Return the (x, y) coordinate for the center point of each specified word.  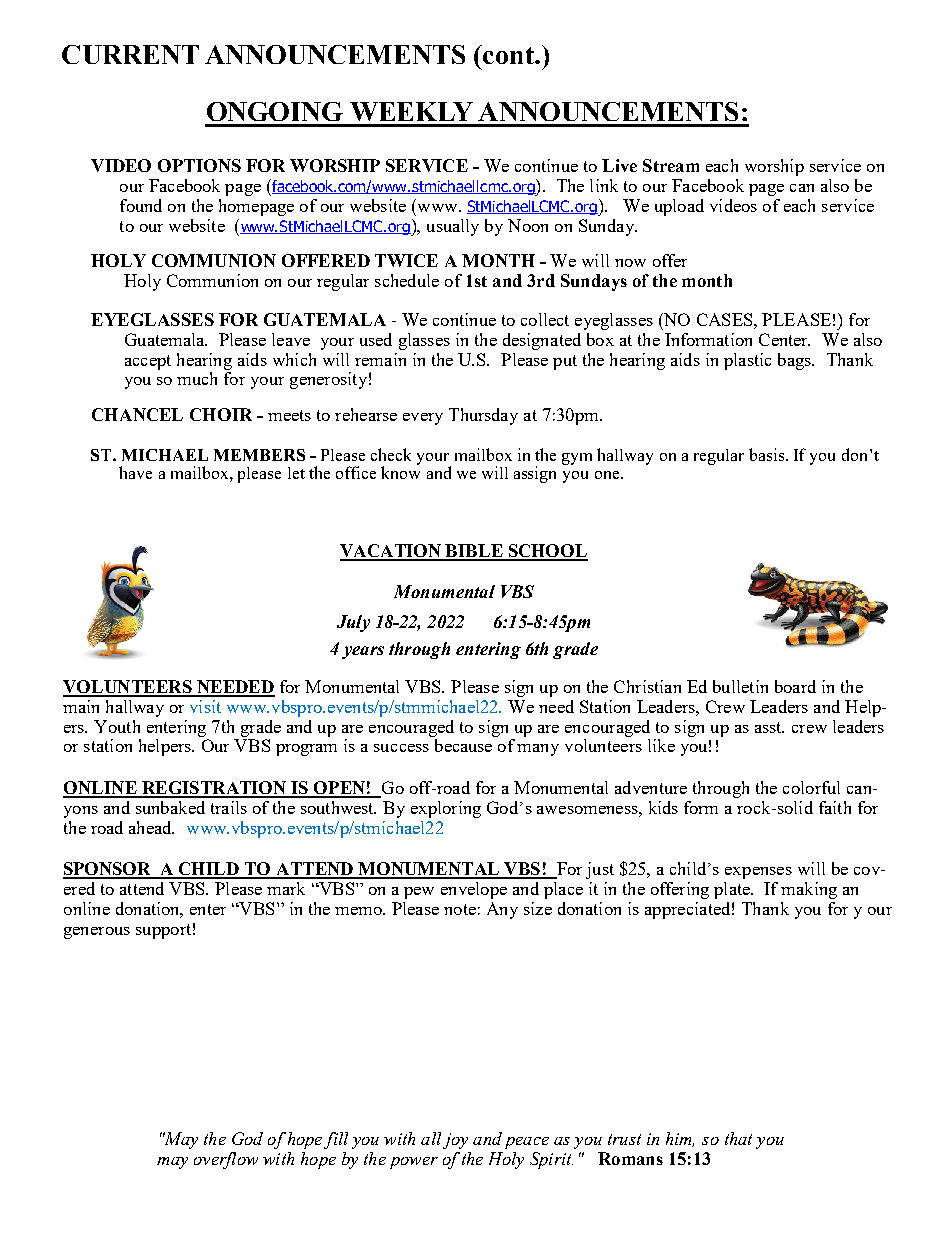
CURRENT (130, 54)
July (353, 623)
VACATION (392, 552)
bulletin (740, 686)
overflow (226, 1160)
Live (619, 165)
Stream (671, 165)
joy (455, 1141)
